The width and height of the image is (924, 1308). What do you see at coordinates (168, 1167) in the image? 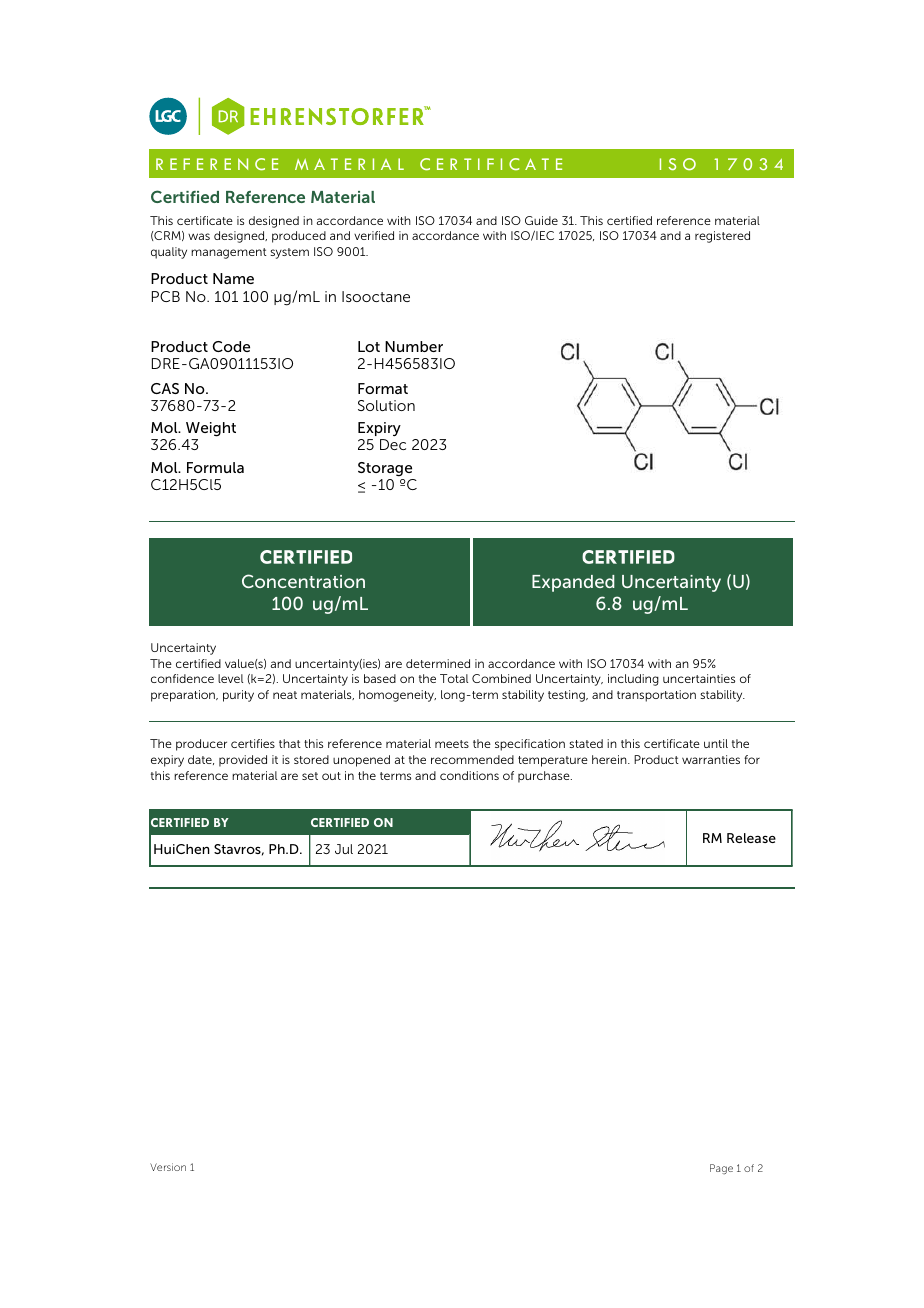
I see `Version` at bounding box center [168, 1167].
